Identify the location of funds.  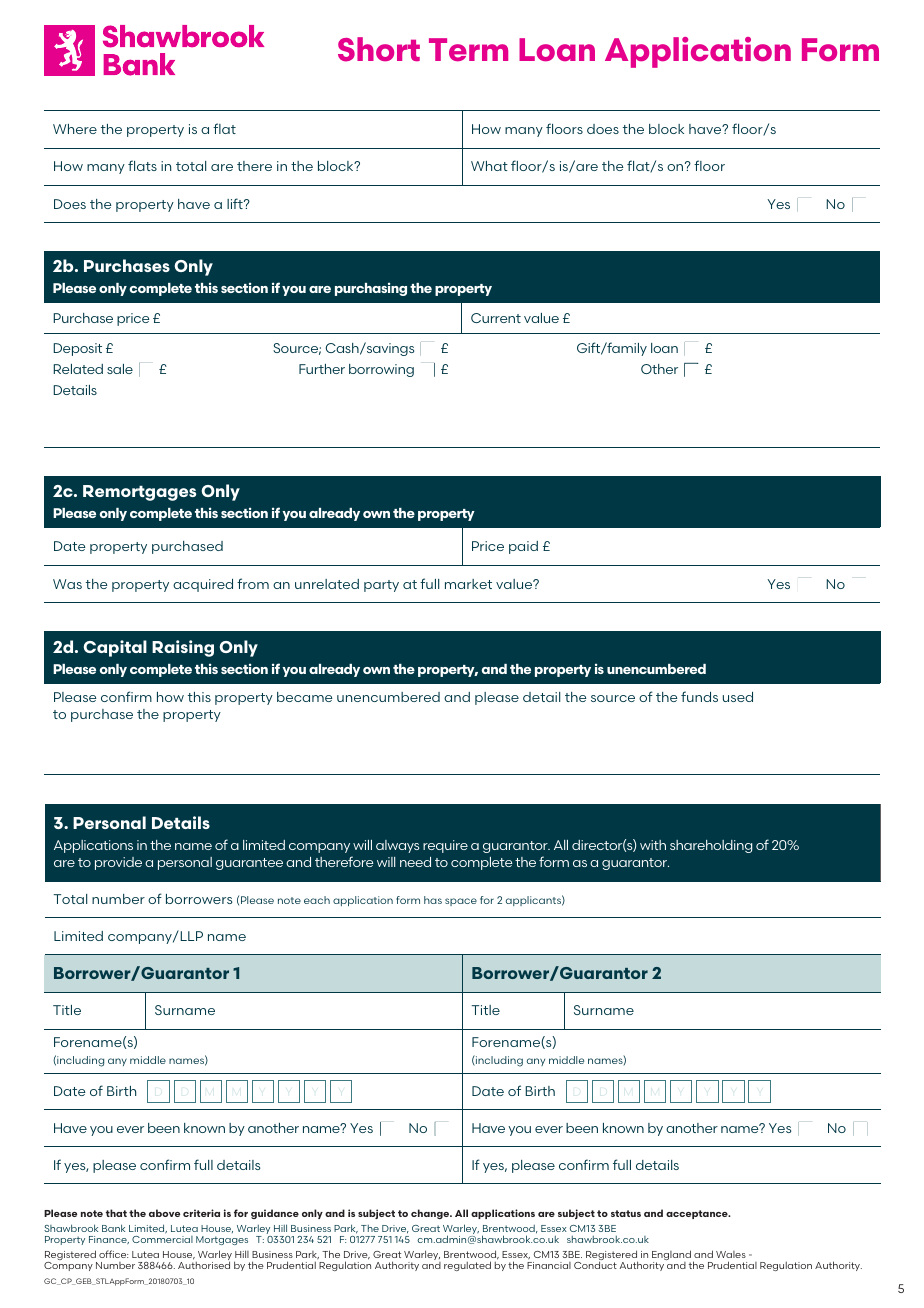
(699, 696).
